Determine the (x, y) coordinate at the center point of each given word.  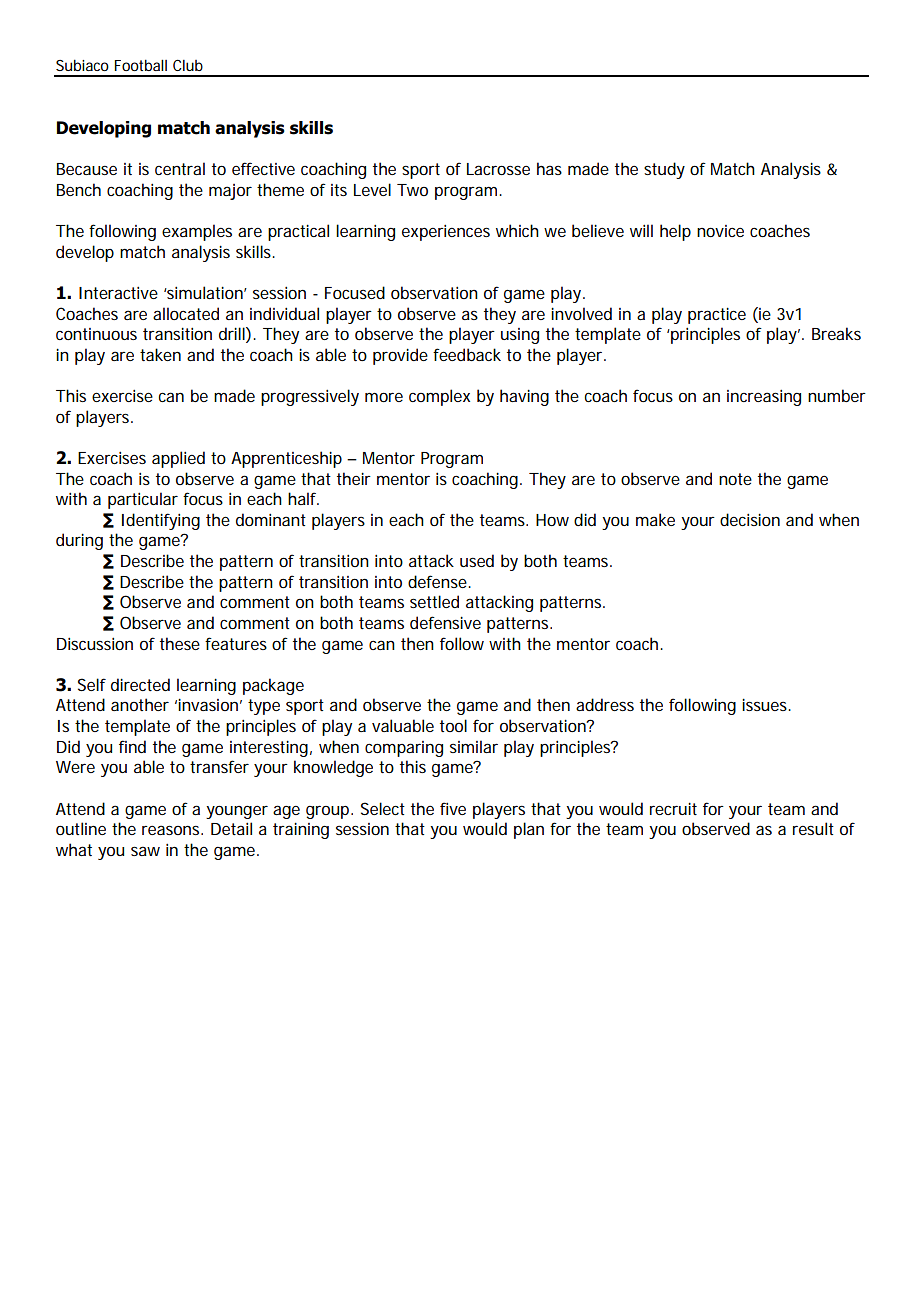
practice (717, 315)
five (453, 808)
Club (188, 65)
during (79, 541)
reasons (172, 830)
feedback (467, 354)
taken (160, 354)
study (664, 170)
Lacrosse (498, 169)
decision (750, 519)
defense (439, 581)
